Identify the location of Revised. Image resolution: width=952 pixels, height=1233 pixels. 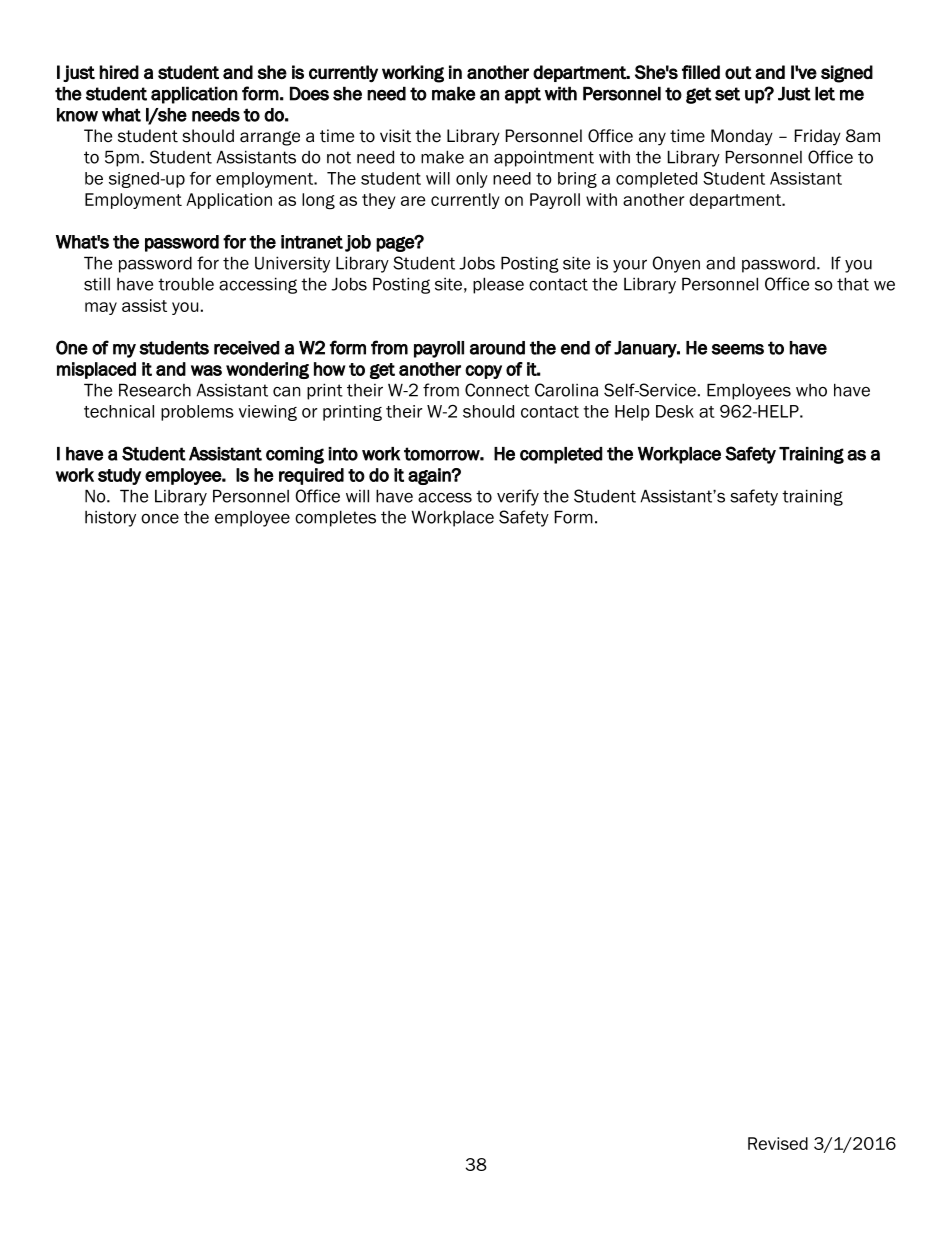
(778, 1143).
